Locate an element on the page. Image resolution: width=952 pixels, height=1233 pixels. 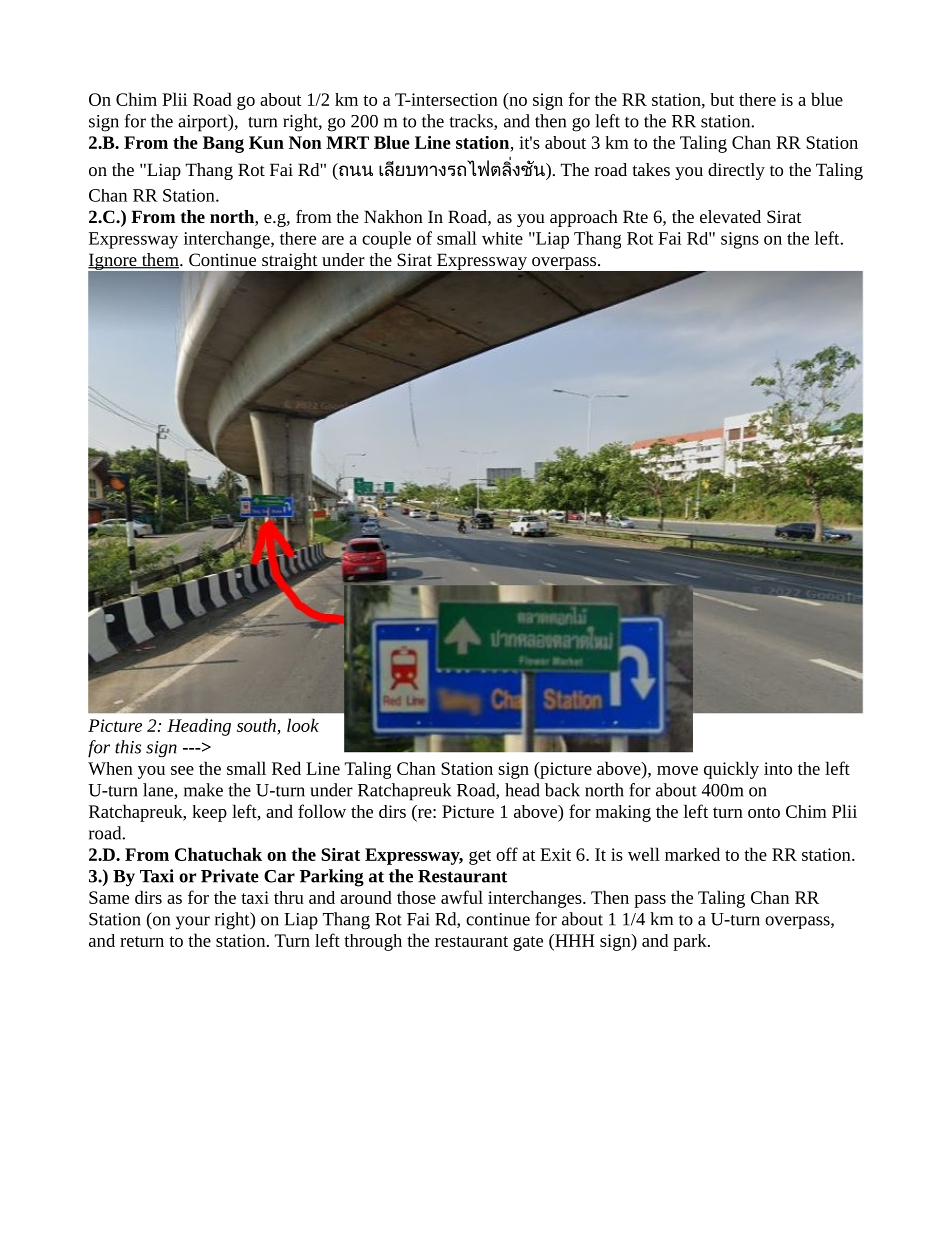
quickly is located at coordinates (731, 770).
